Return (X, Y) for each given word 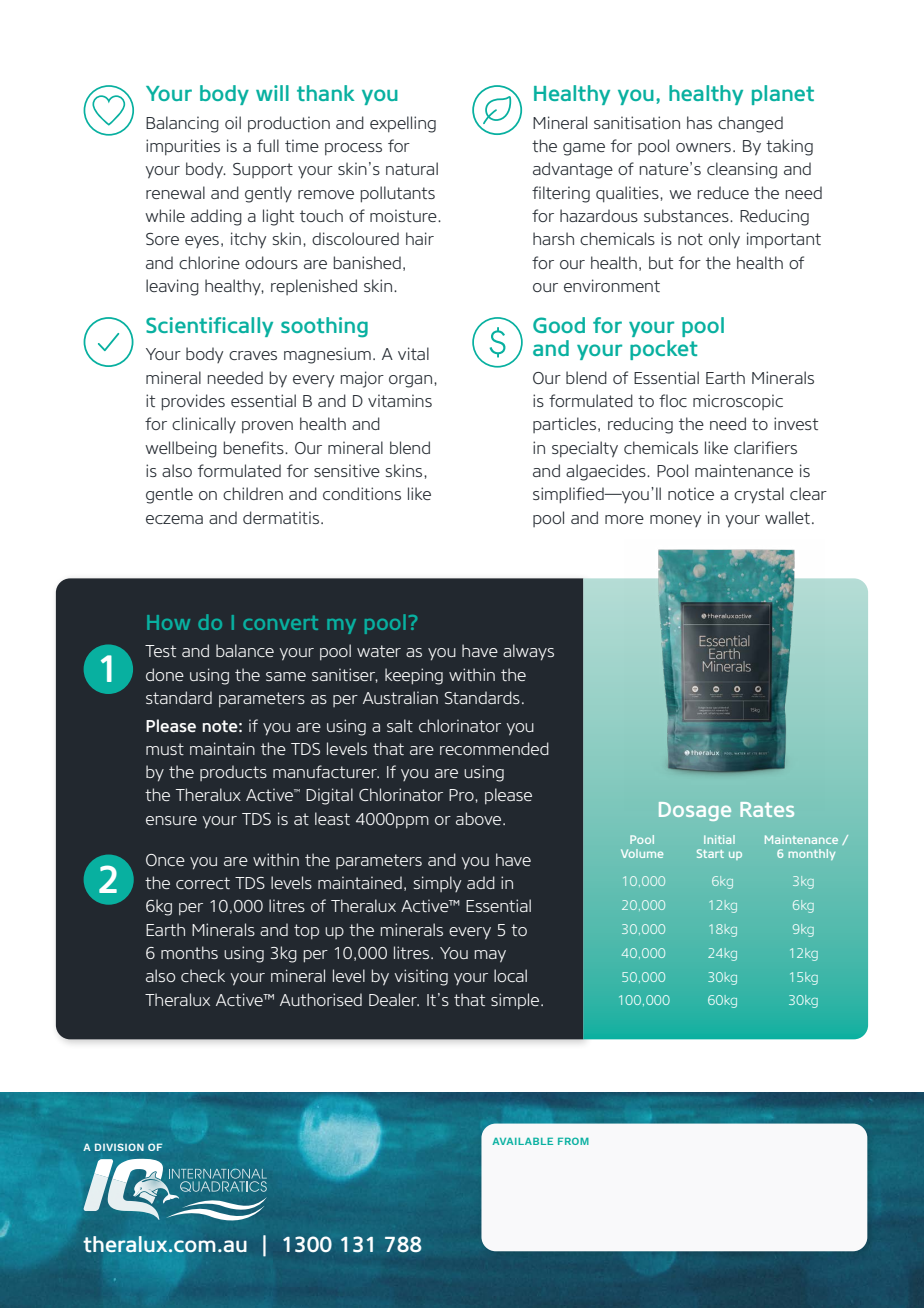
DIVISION (119, 1147)
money (675, 521)
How (168, 622)
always (528, 652)
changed (750, 124)
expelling (403, 124)
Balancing (182, 124)
